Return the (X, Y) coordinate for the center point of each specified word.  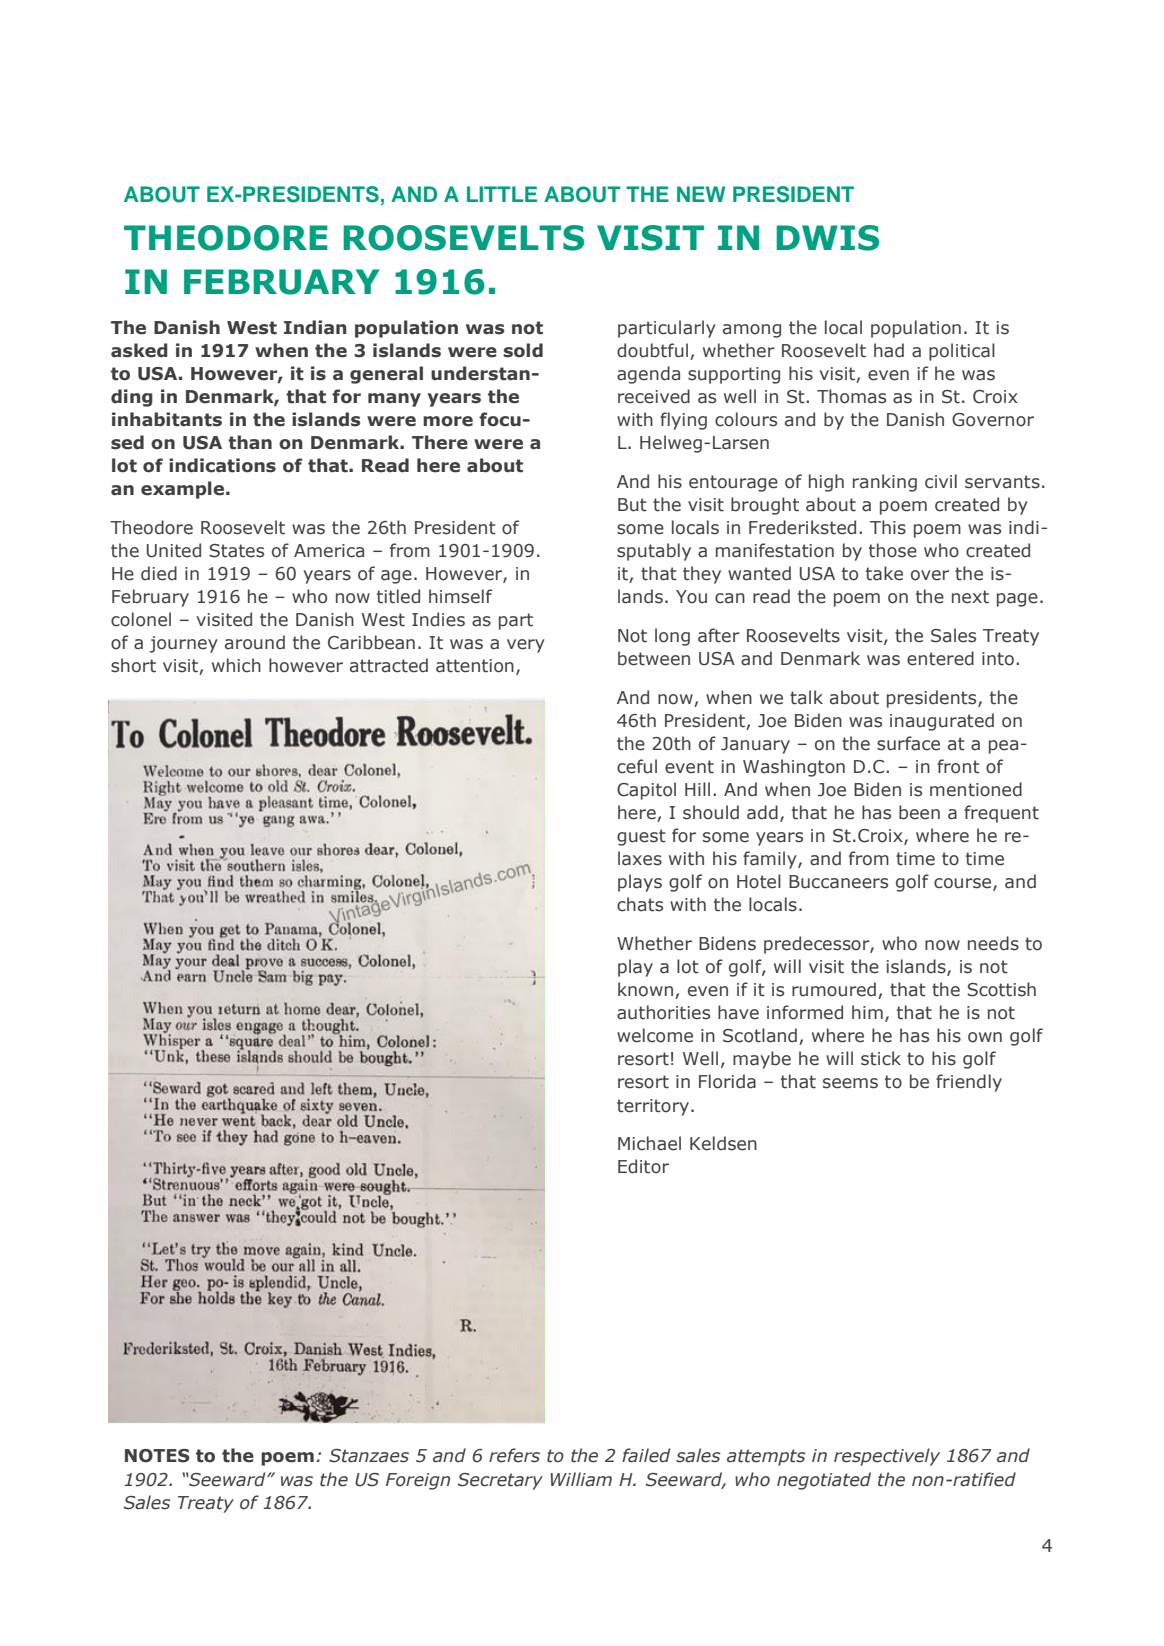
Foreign (418, 1481)
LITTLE (502, 194)
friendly (969, 1083)
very (526, 646)
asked (139, 350)
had (889, 350)
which (236, 665)
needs (993, 943)
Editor (643, 1166)
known (645, 989)
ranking (885, 483)
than (250, 442)
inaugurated (942, 722)
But (632, 505)
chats (640, 904)
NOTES (157, 1456)
